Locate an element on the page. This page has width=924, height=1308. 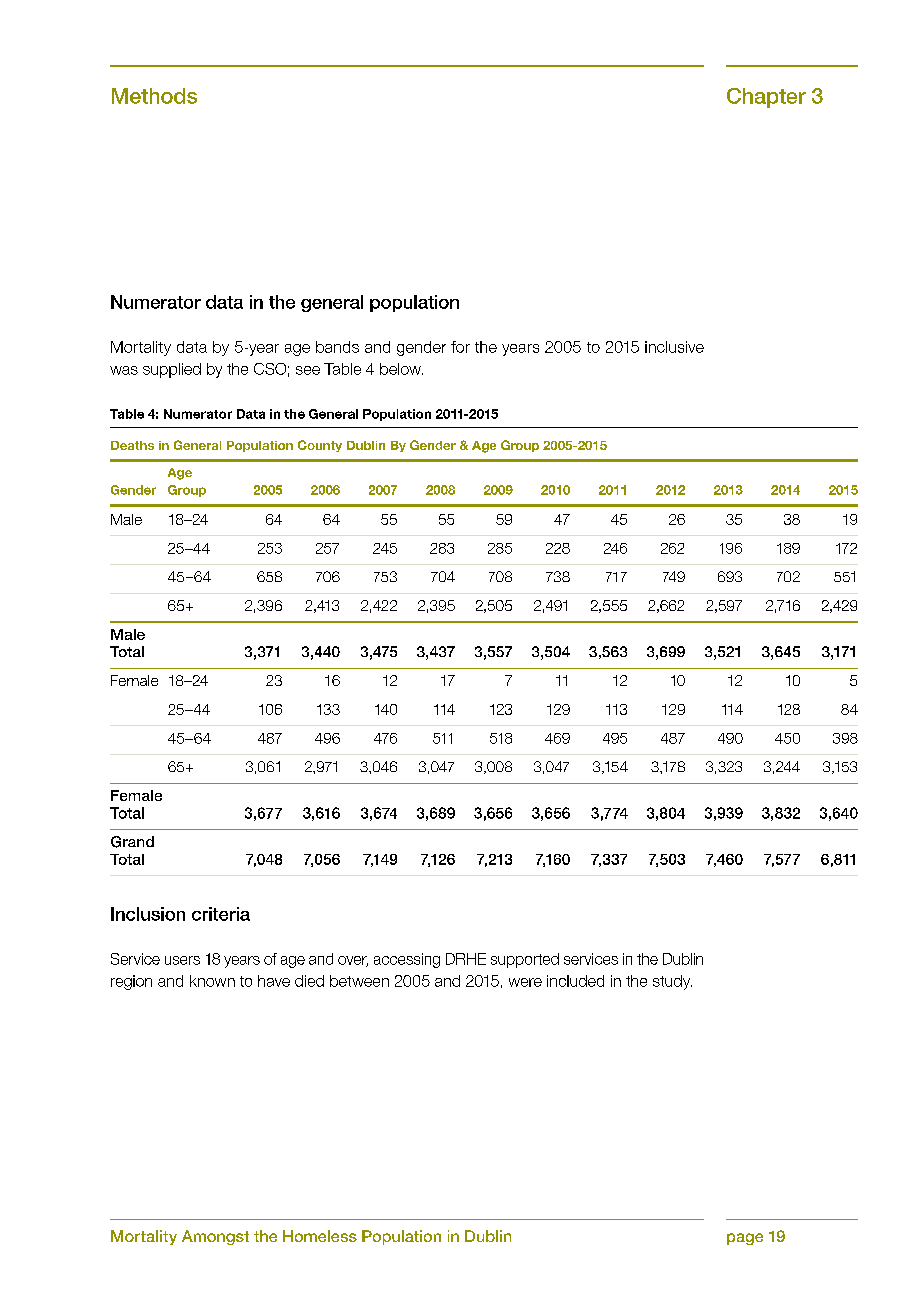
inclusive is located at coordinates (674, 347).
